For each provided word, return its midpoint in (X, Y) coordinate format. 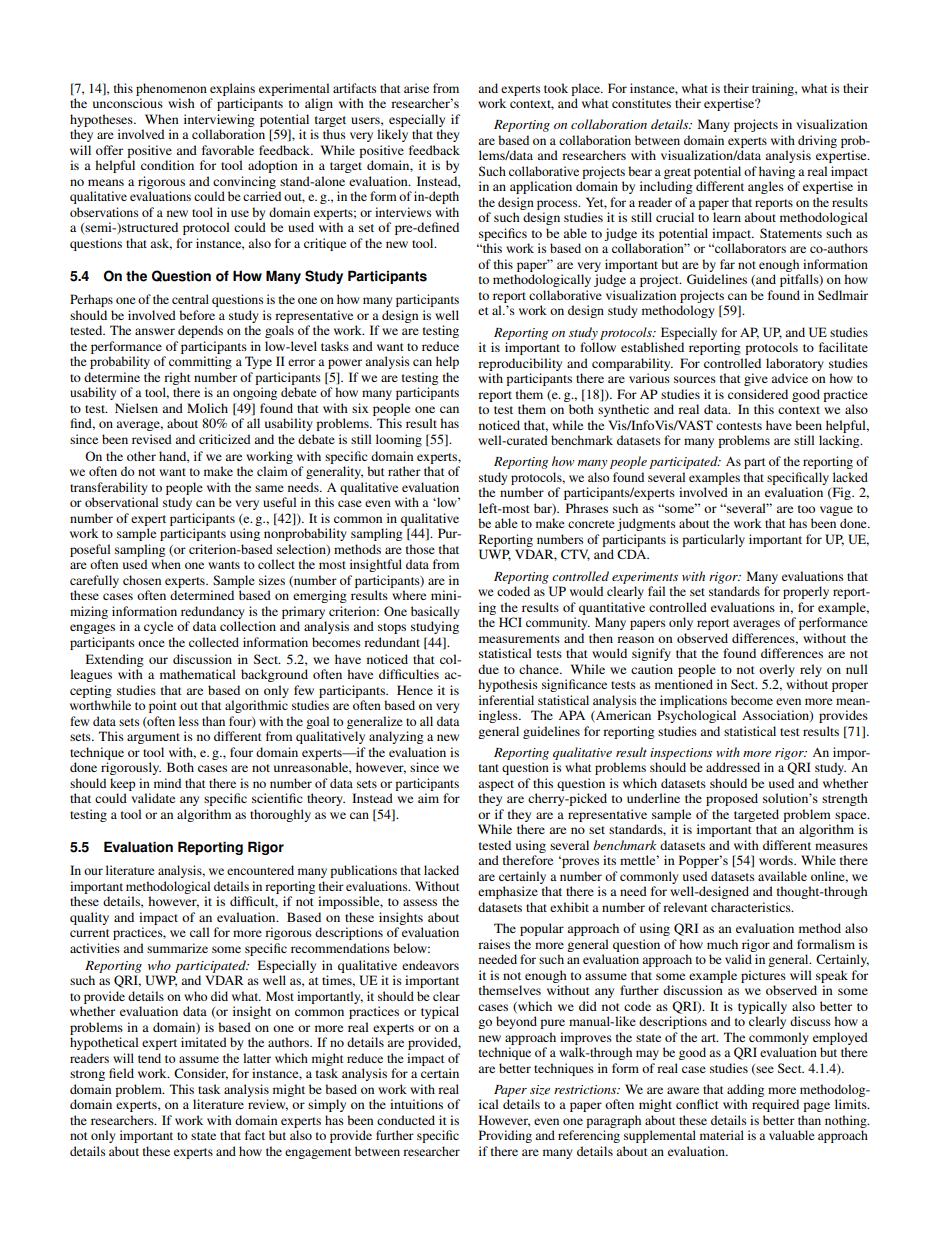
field (121, 1073)
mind (167, 783)
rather (404, 471)
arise (416, 88)
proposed (732, 799)
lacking (840, 441)
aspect (496, 785)
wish (181, 103)
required (775, 1105)
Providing (505, 1136)
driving (817, 141)
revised (152, 439)
